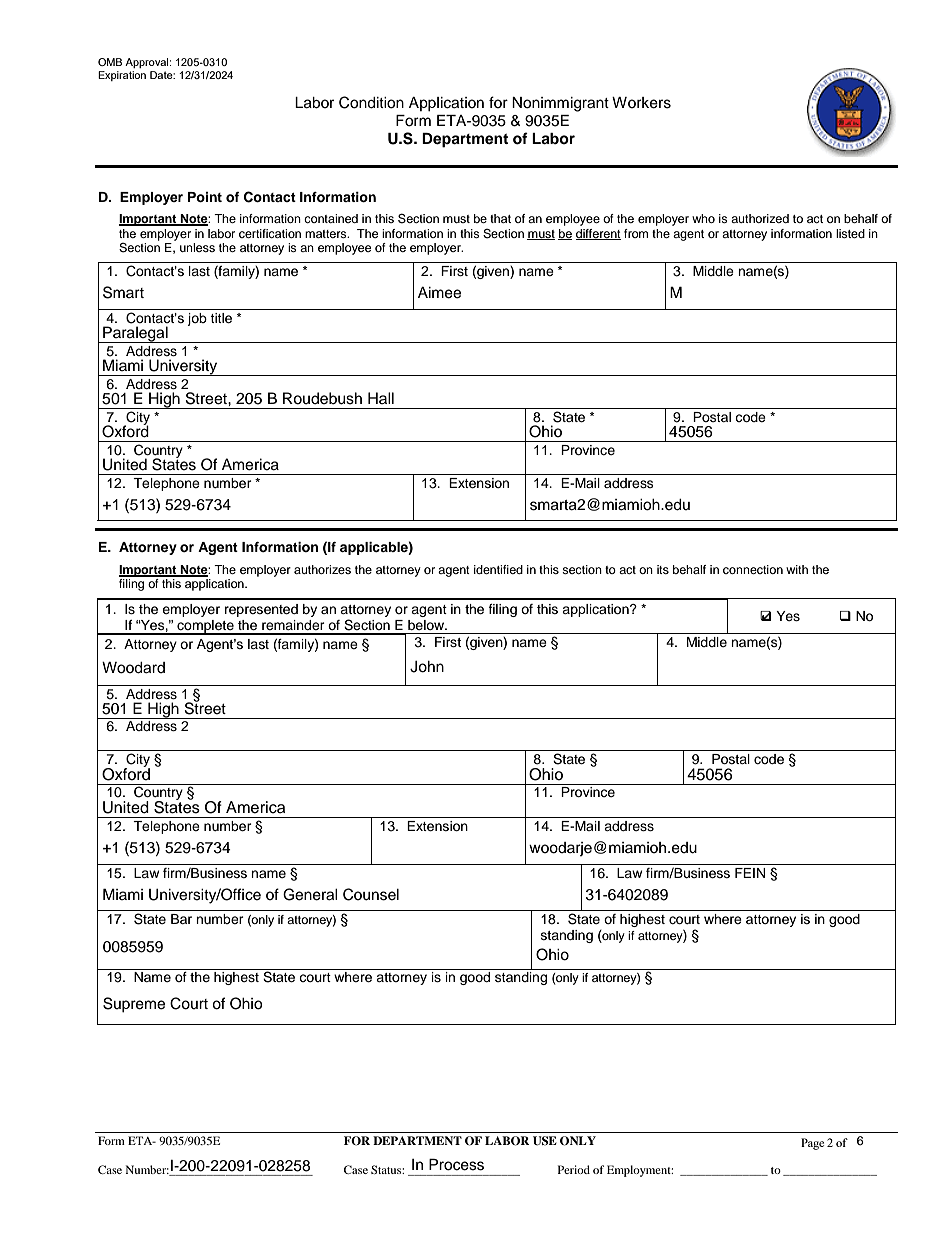 This screenshot has height=1233, width=952. I want to click on Supreme, so click(134, 1005).
